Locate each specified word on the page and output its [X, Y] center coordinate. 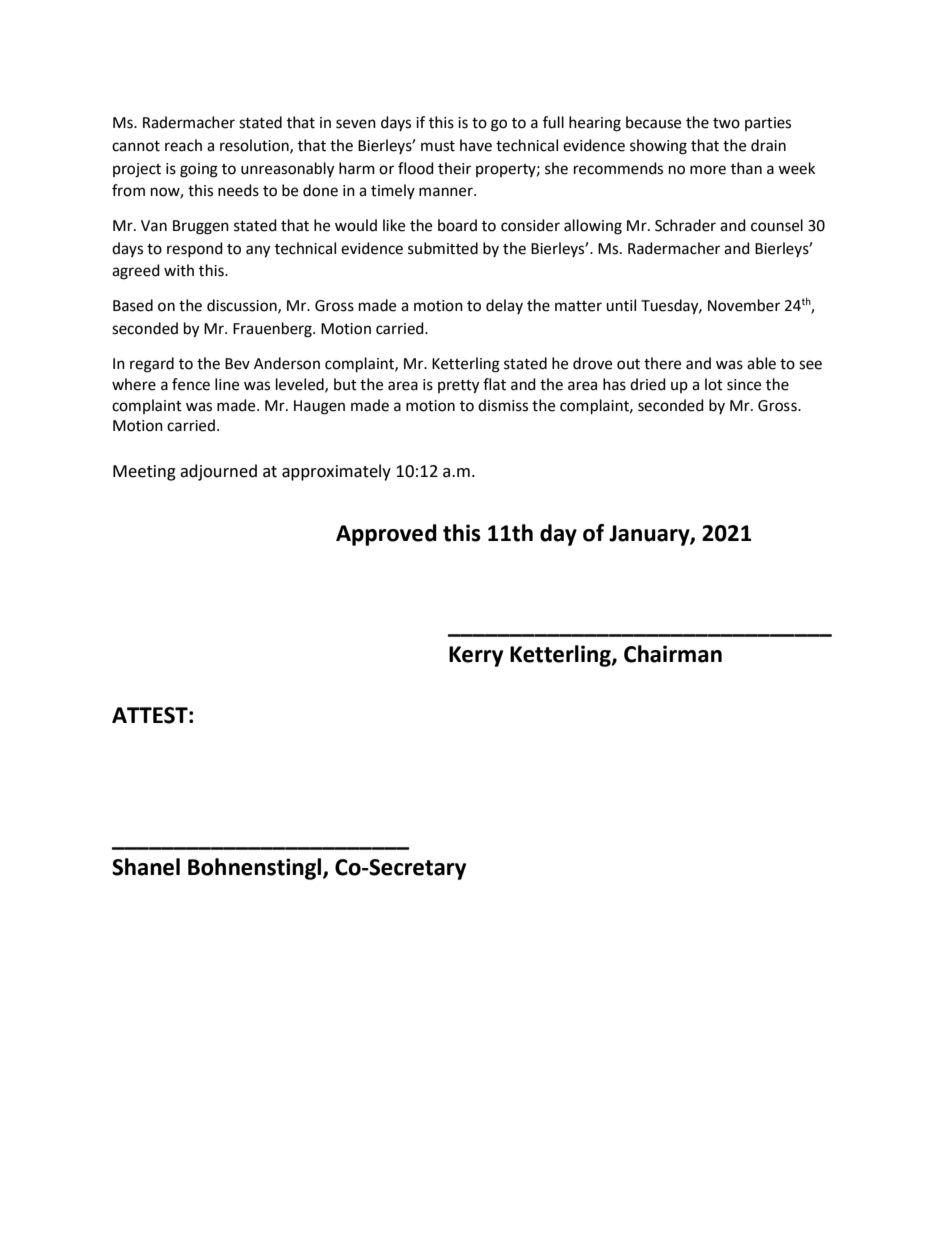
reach [183, 145]
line [227, 384]
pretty [458, 387]
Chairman [673, 654]
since [744, 385]
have [476, 145]
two [726, 123]
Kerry [476, 656]
